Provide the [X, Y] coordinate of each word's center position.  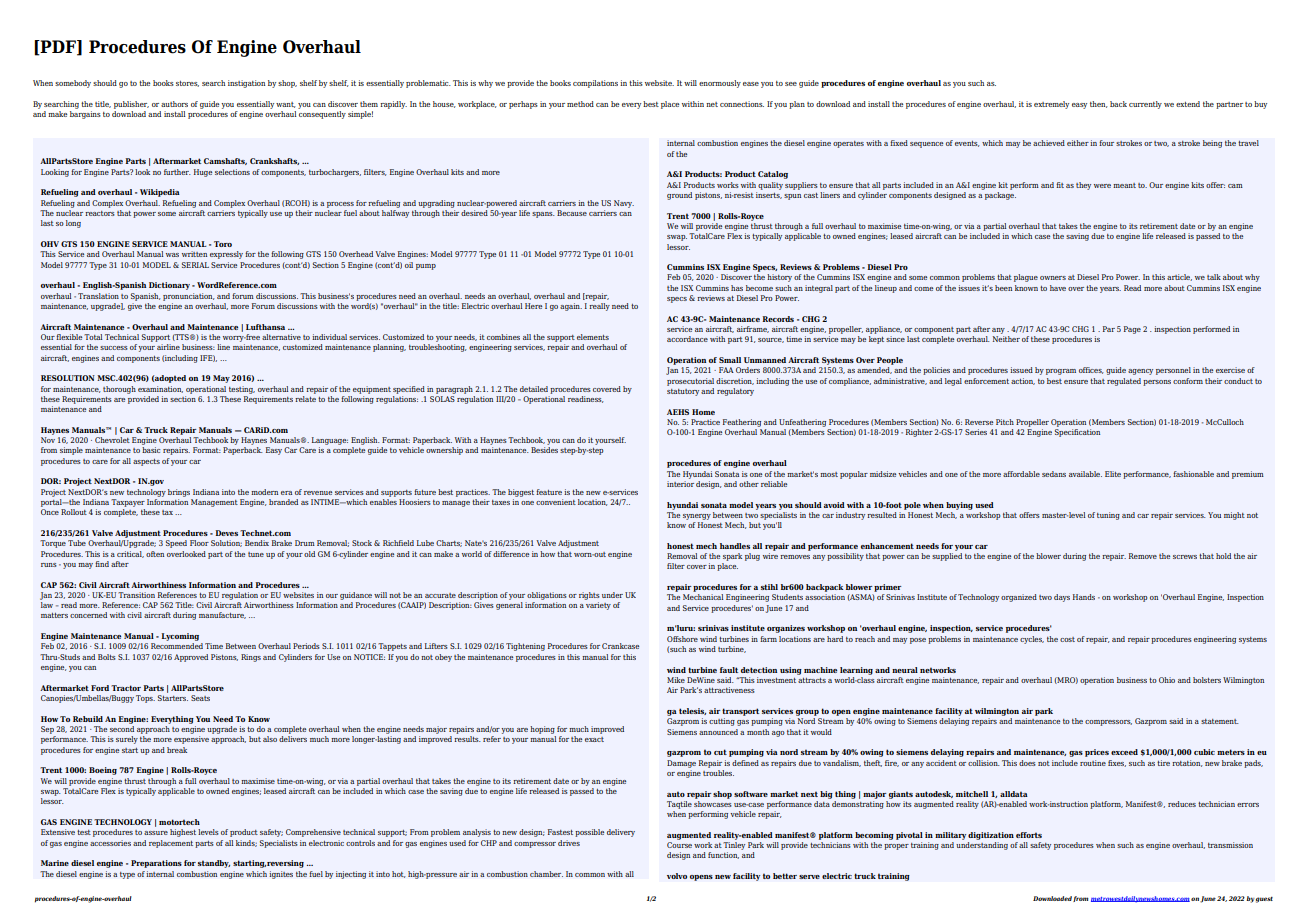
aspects [146, 462]
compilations [595, 84]
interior [680, 484]
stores [187, 84]
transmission [1230, 845]
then [1099, 104]
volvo [677, 876]
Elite [1113, 474]
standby [214, 864]
